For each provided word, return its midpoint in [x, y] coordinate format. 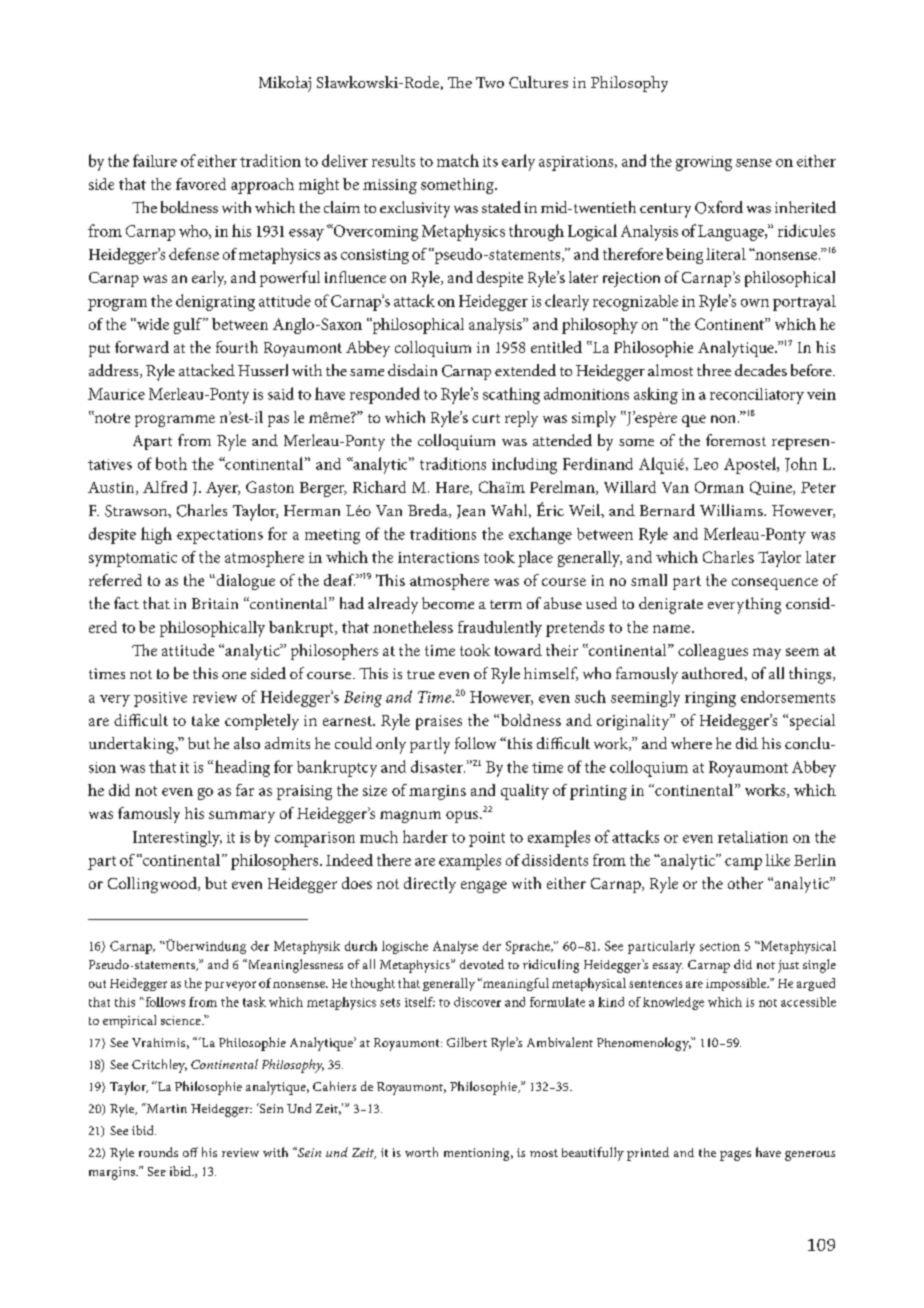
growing [704, 163]
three [714, 370]
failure [155, 160]
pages [735, 1156]
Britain [215, 603]
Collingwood [153, 885]
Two [490, 82]
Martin [165, 1108]
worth [421, 1152]
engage [484, 887]
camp [743, 864]
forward [142, 347]
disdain [412, 370]
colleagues [713, 652]
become [448, 603]
